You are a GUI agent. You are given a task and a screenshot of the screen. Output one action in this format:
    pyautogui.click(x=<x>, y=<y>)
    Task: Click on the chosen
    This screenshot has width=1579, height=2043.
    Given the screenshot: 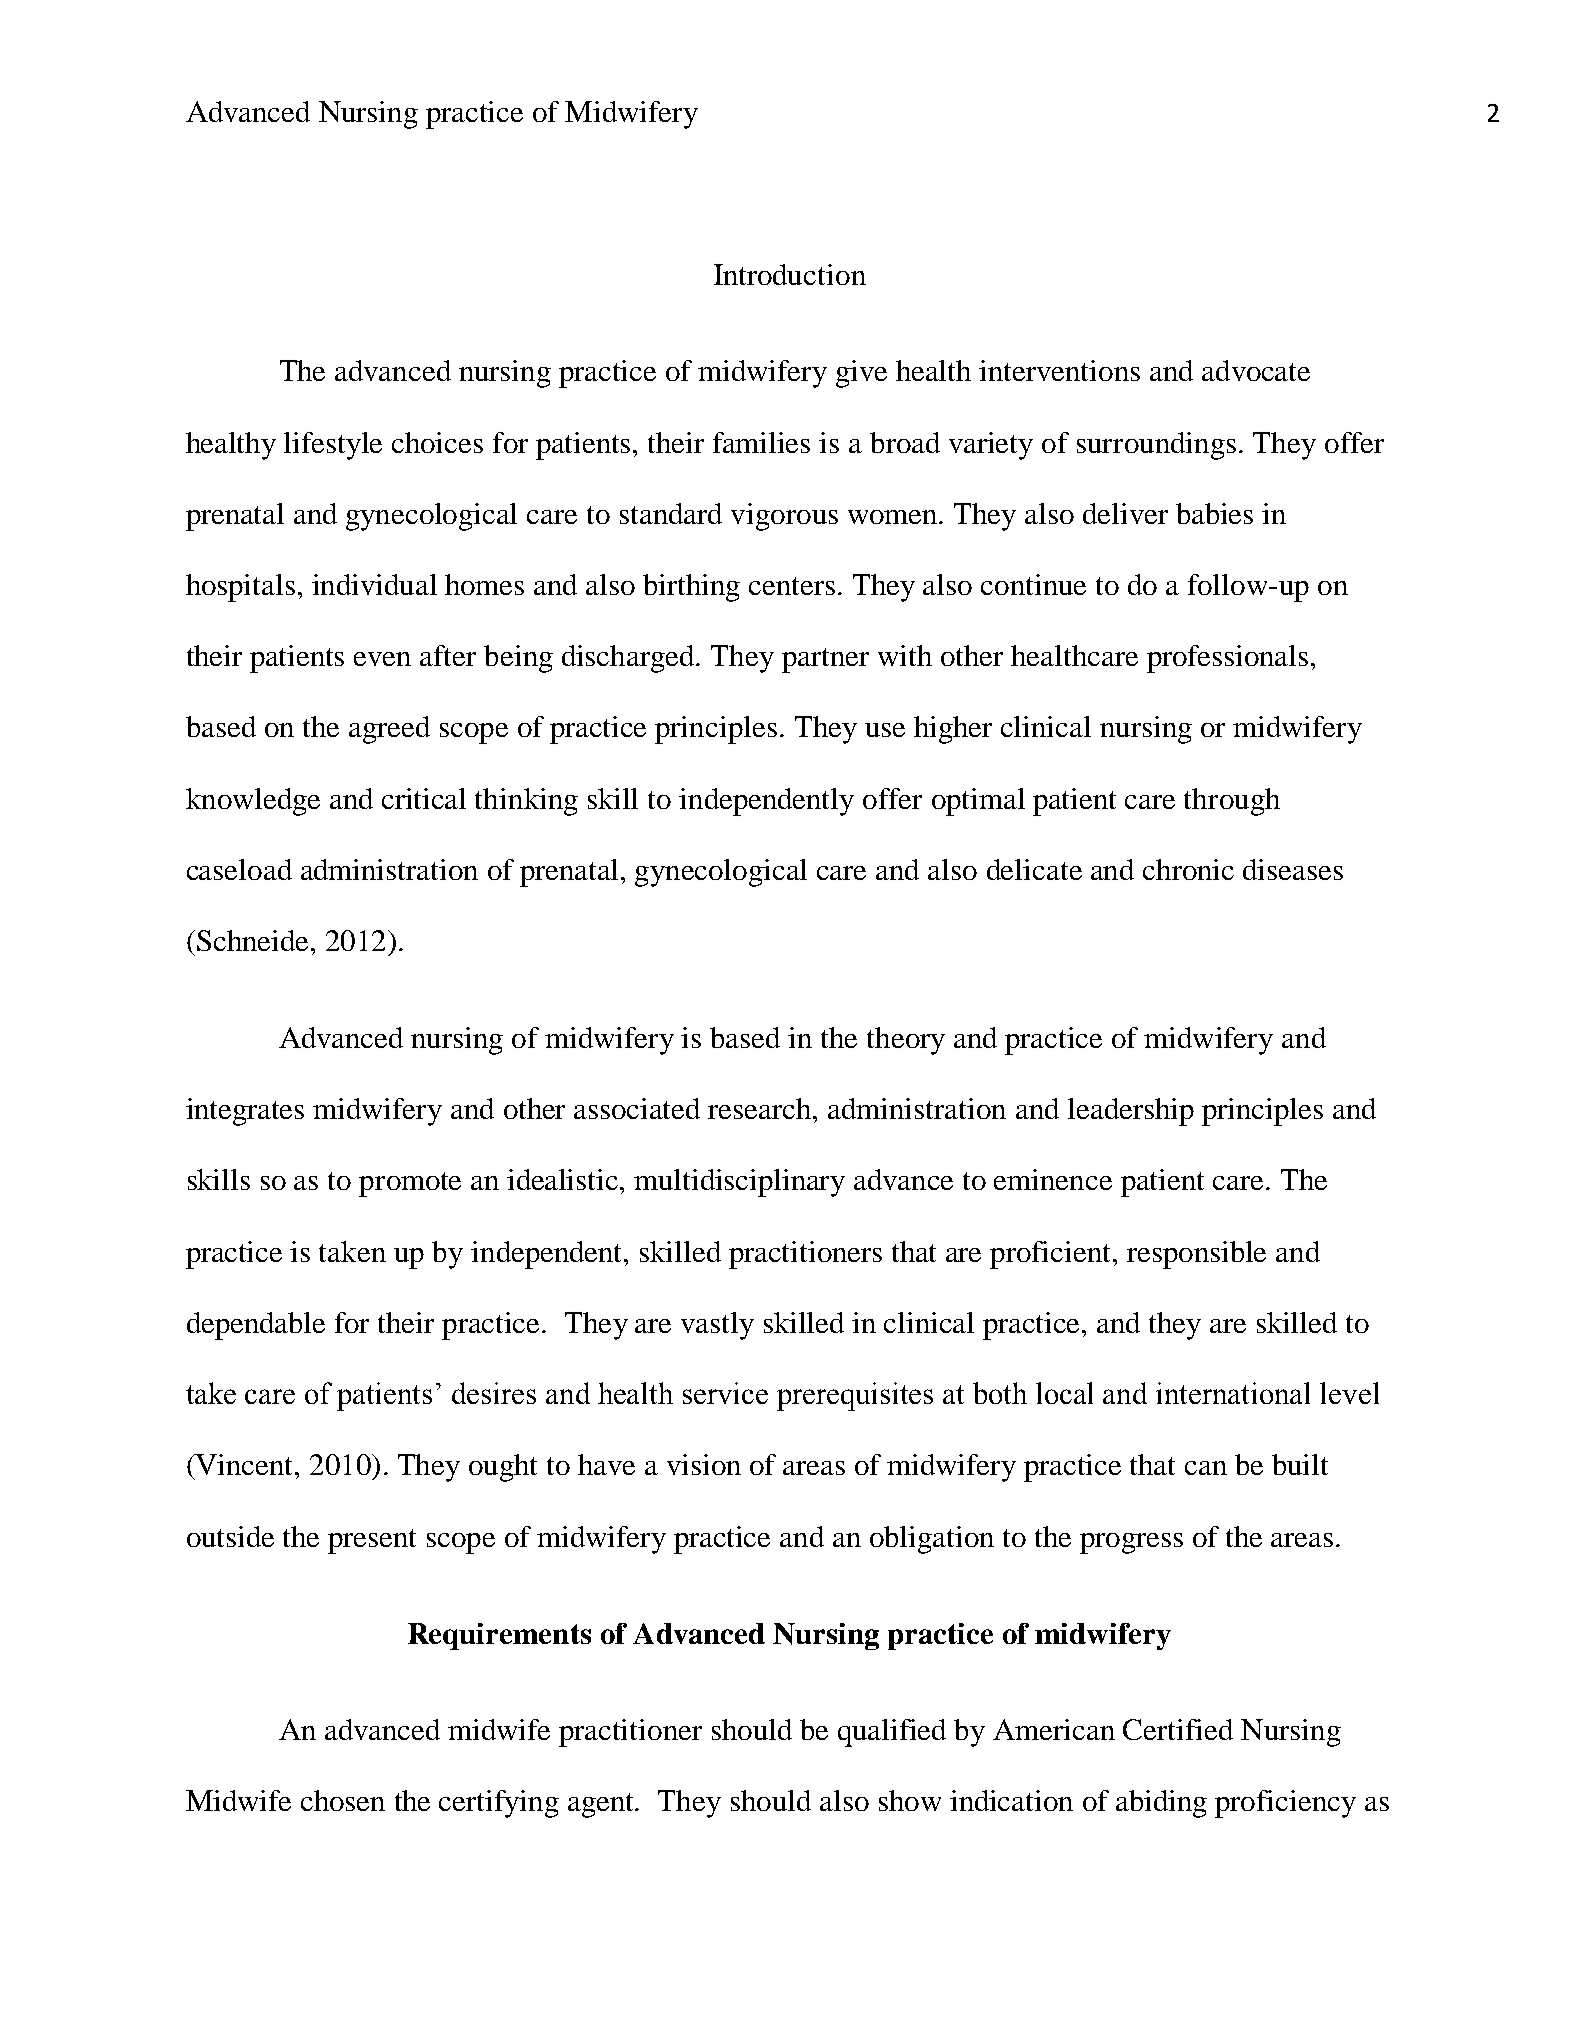 What is the action you would take?
    pyautogui.click(x=343, y=1800)
